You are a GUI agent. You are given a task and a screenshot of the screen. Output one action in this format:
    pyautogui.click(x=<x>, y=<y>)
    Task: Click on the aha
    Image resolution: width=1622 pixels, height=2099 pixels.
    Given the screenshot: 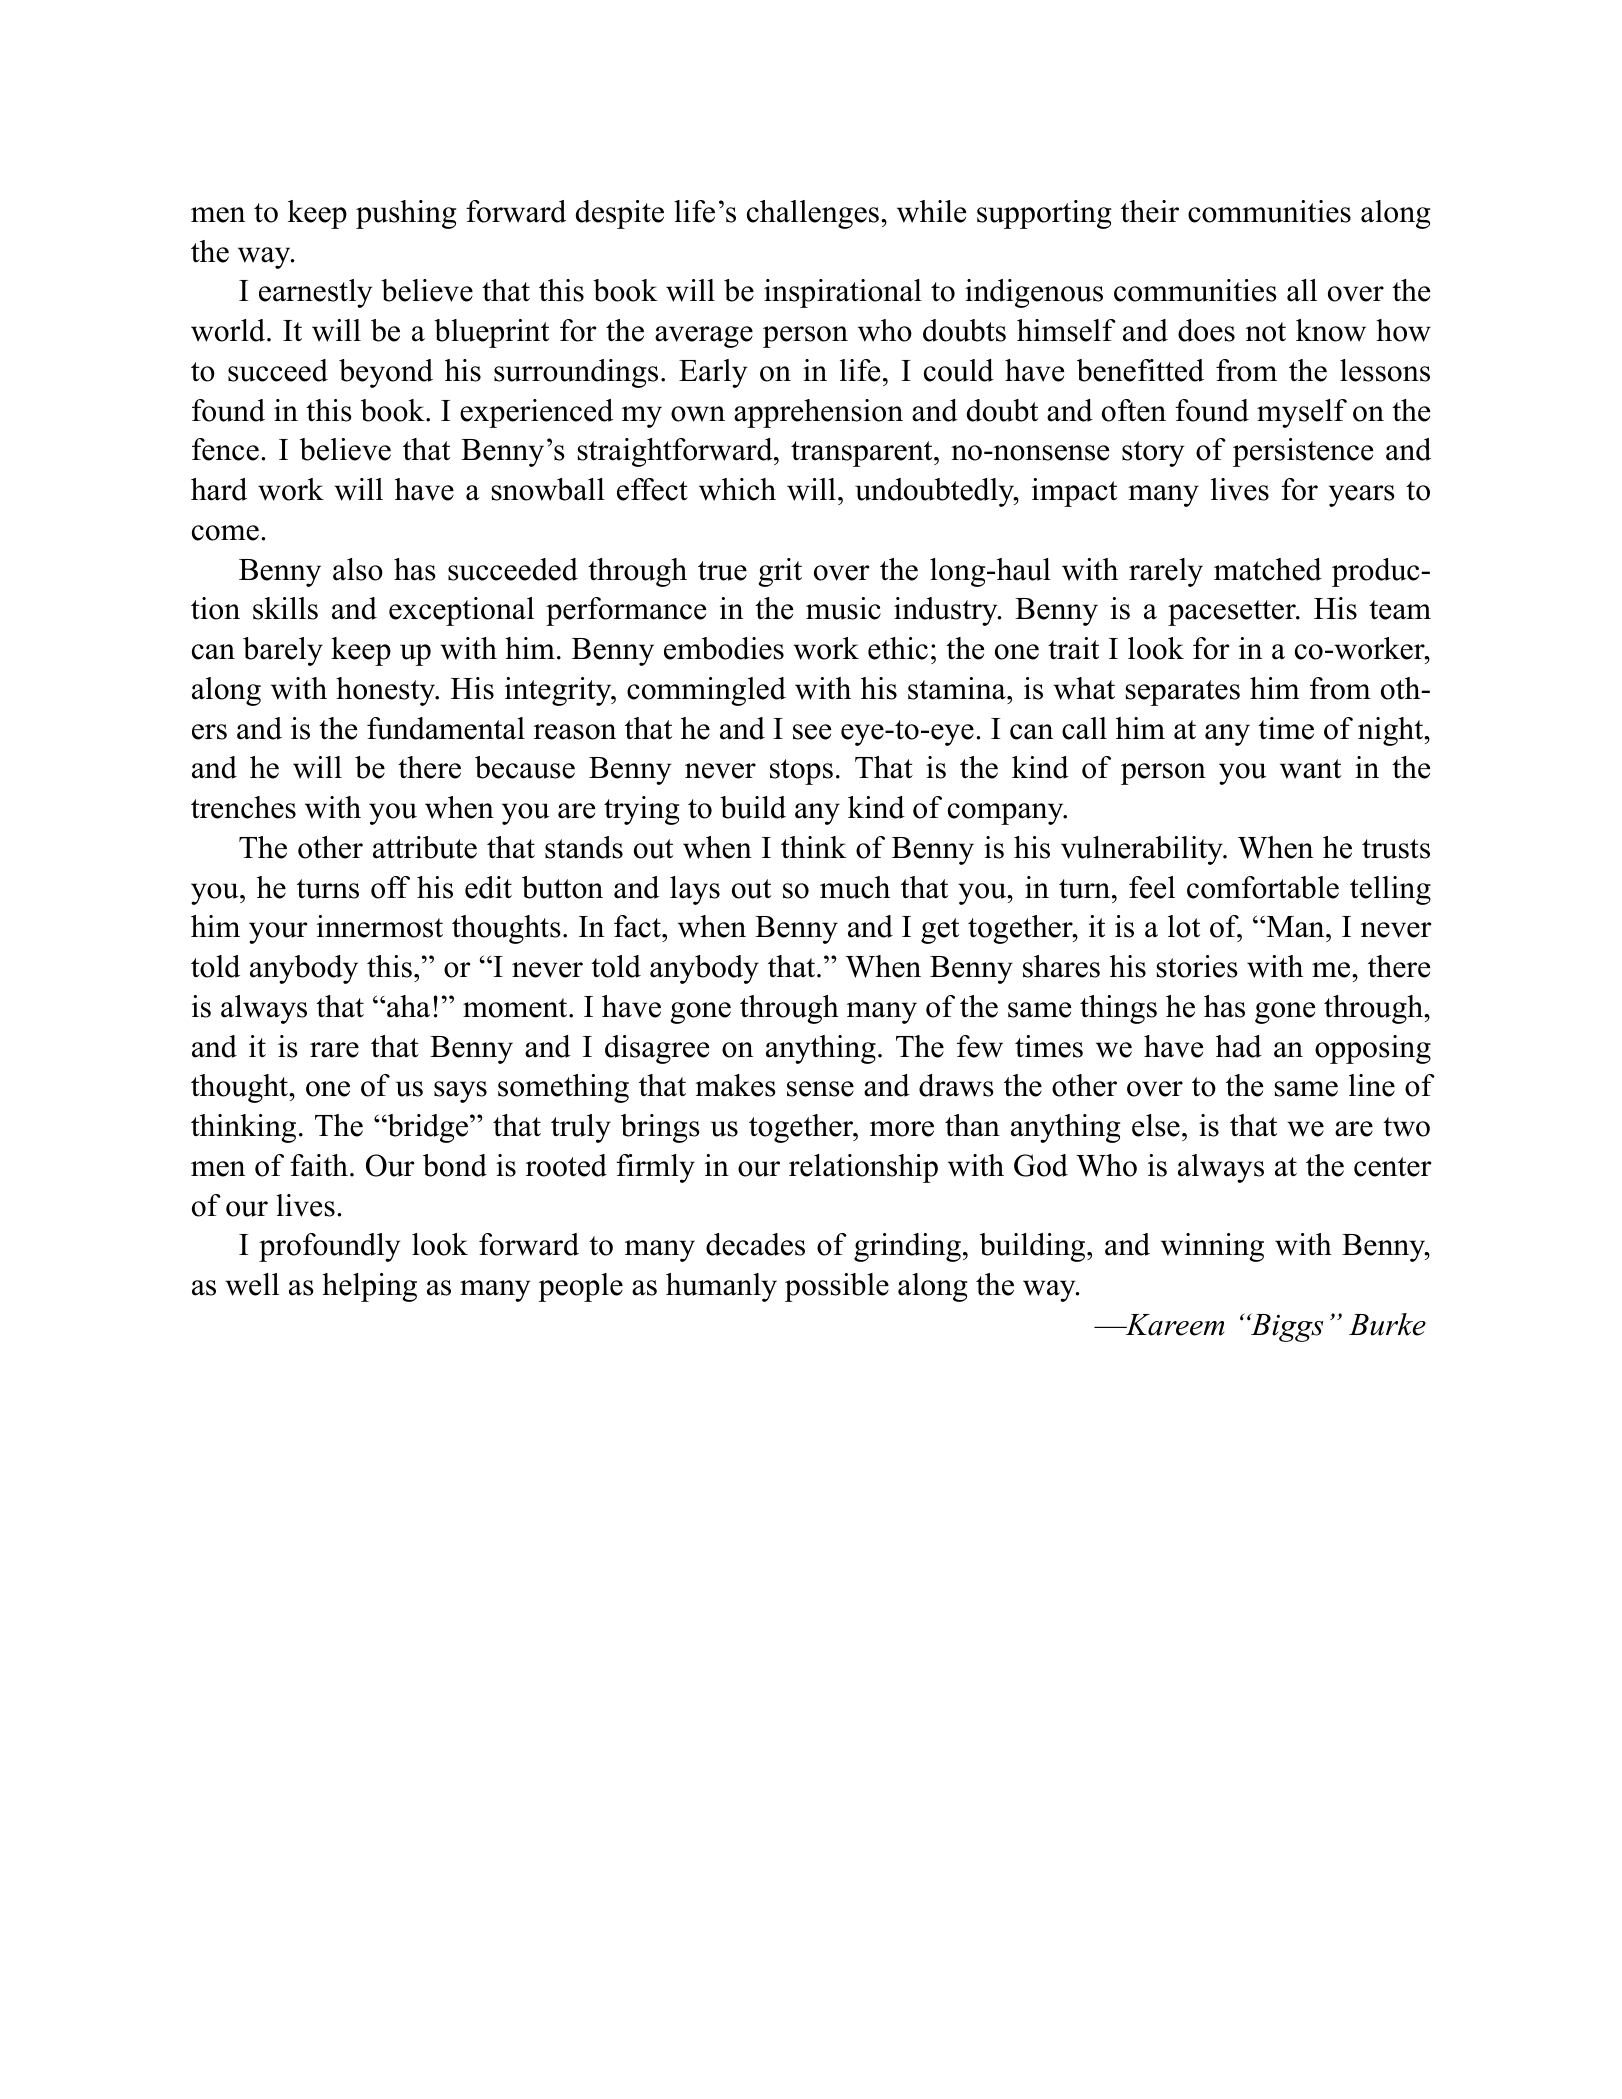 What is the action you would take?
    pyautogui.click(x=408, y=1006)
